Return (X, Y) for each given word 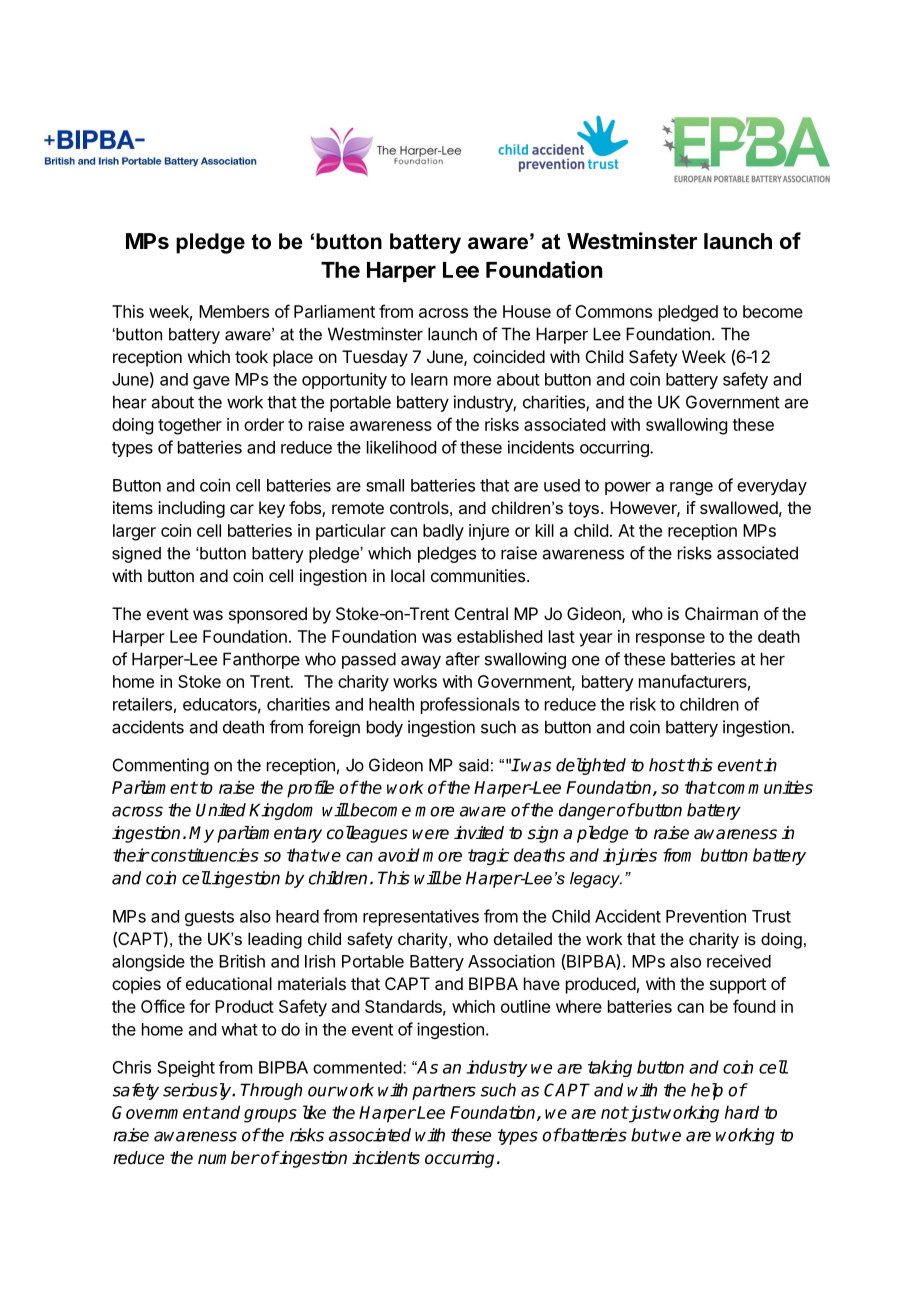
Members (234, 311)
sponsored (268, 615)
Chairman (721, 613)
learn (429, 379)
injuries (630, 856)
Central (481, 613)
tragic (488, 856)
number (229, 1158)
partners (444, 1092)
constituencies (204, 855)
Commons (613, 311)
